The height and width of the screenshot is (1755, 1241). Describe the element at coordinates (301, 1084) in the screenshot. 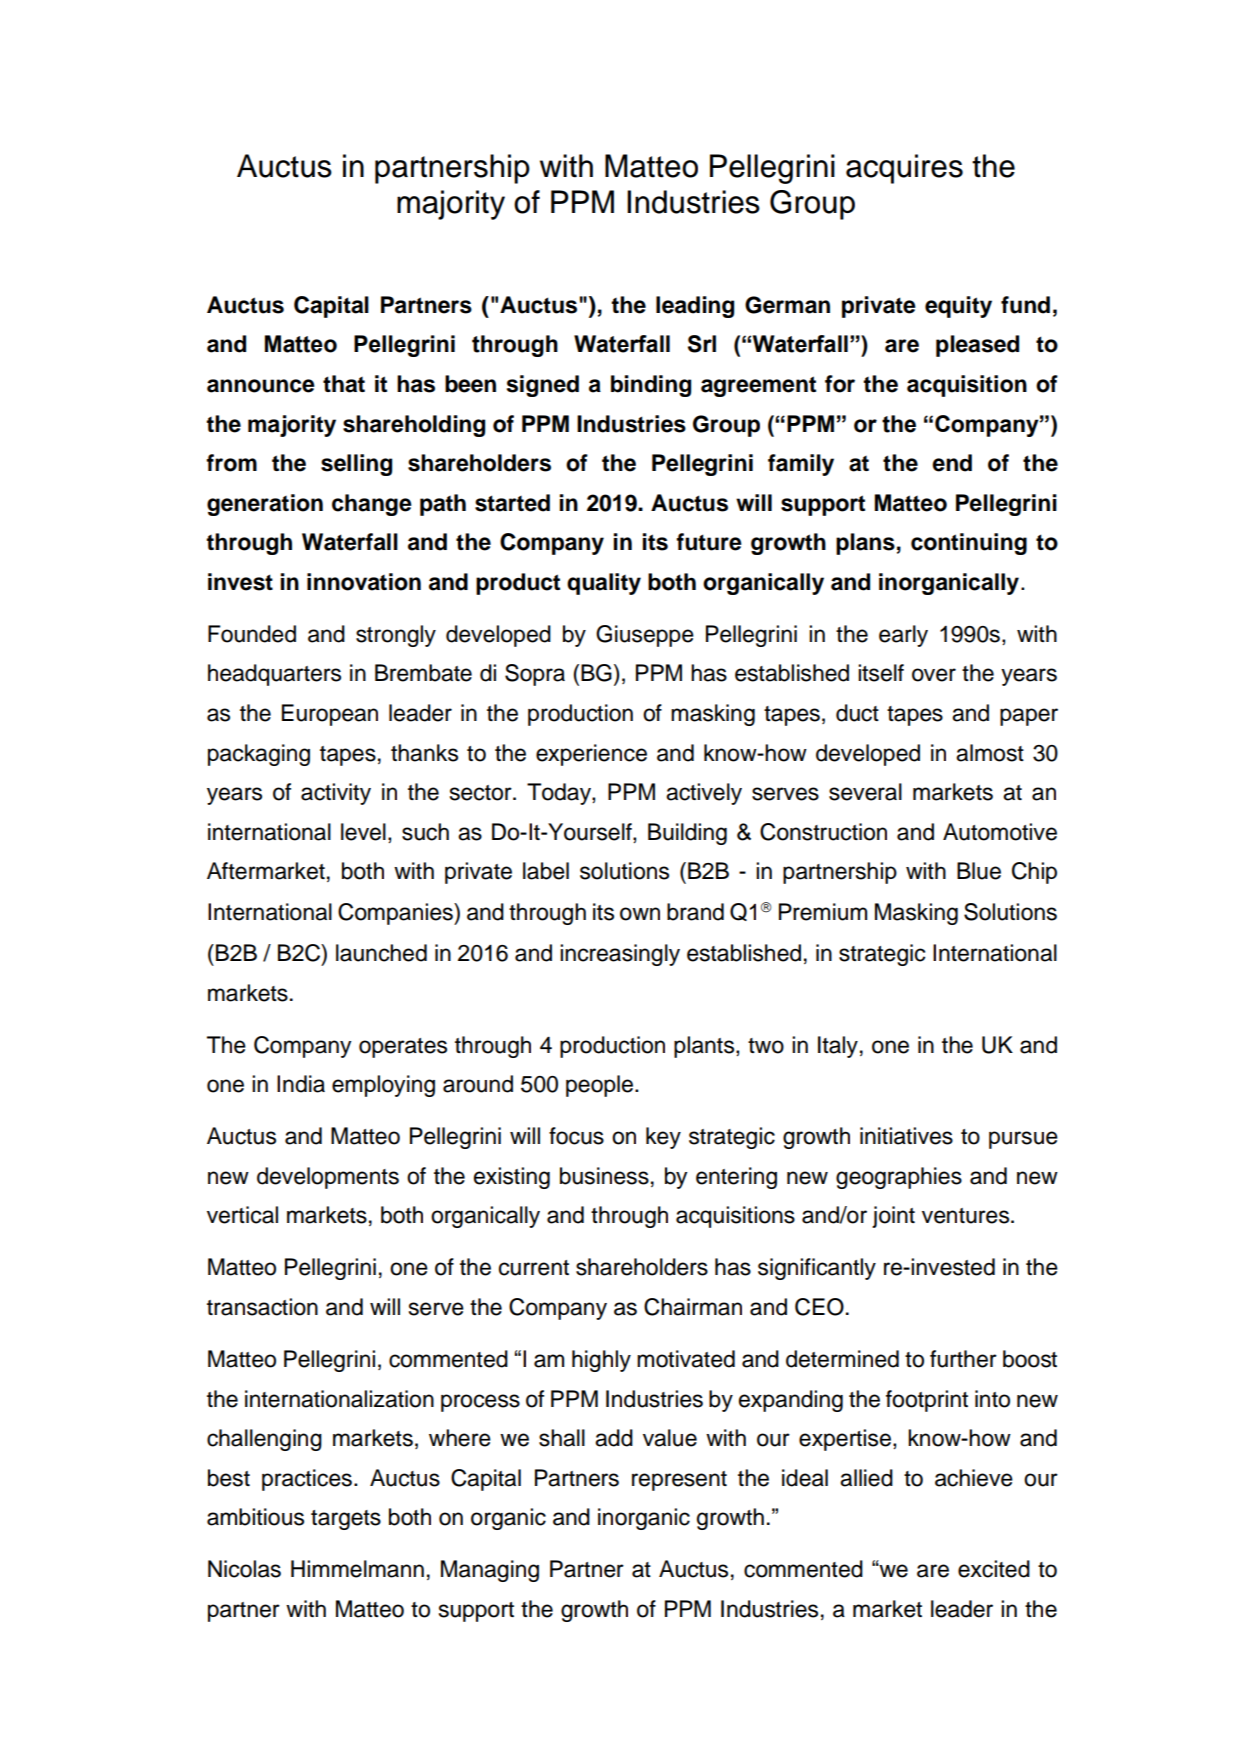

I see `India` at that location.
